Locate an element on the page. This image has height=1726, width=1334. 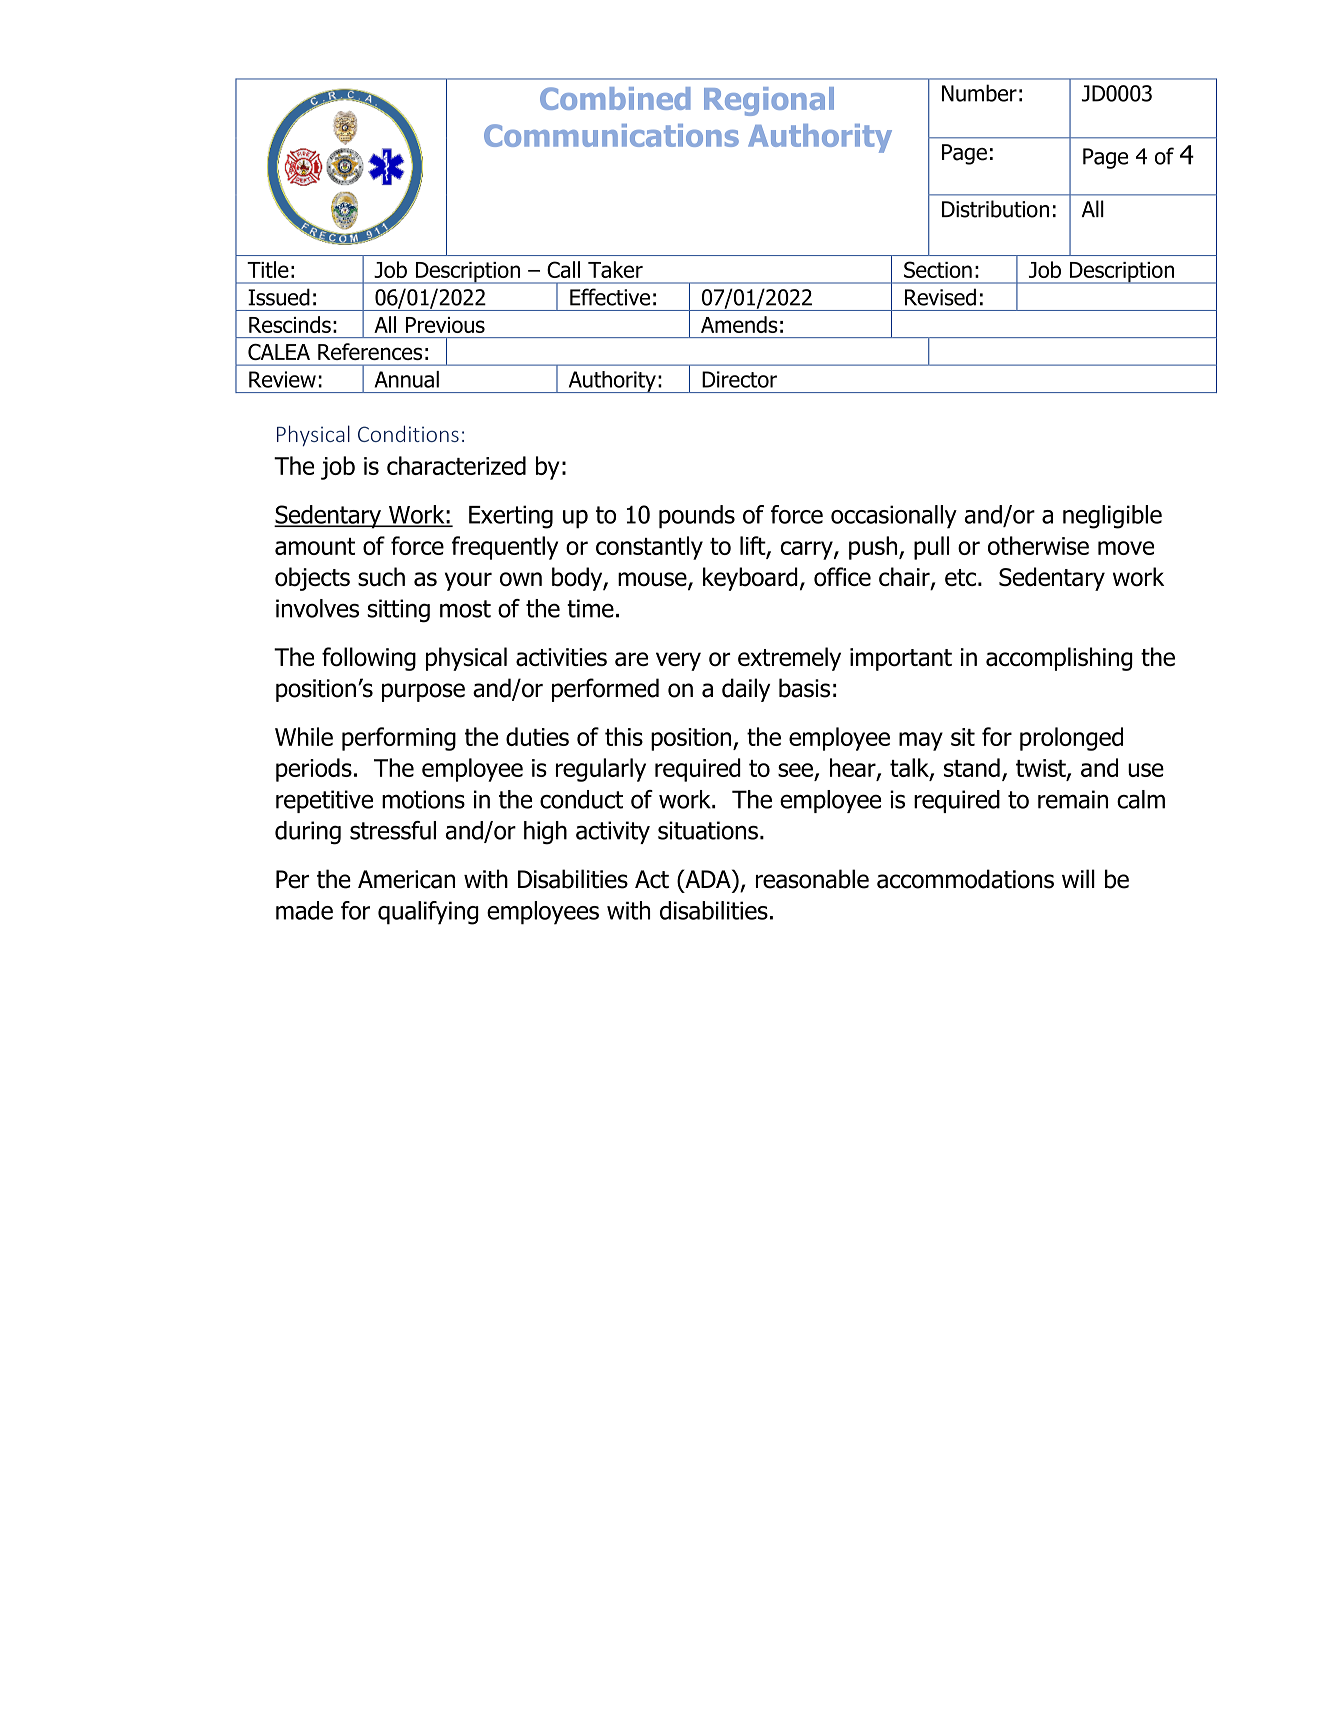
accomplishing is located at coordinates (1059, 659).
